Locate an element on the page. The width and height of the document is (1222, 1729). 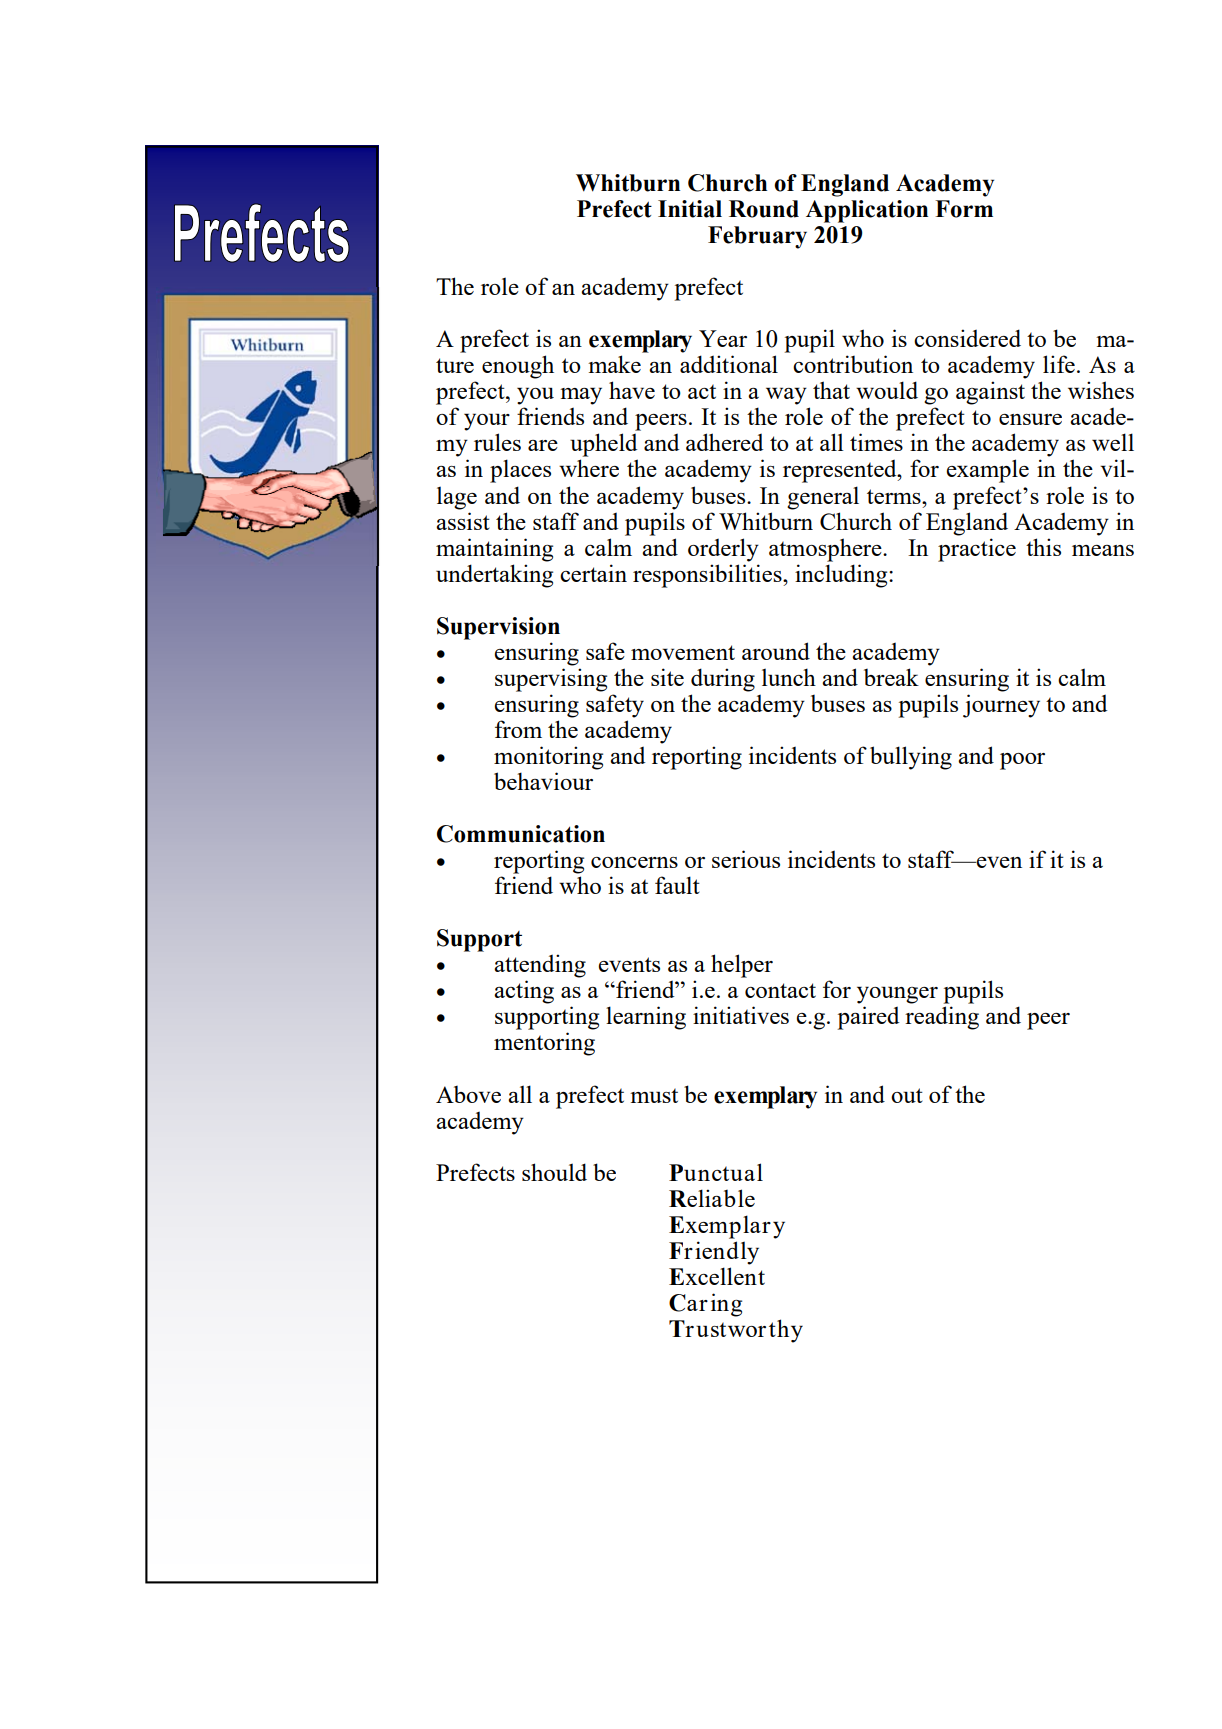
Form is located at coordinates (964, 209).
